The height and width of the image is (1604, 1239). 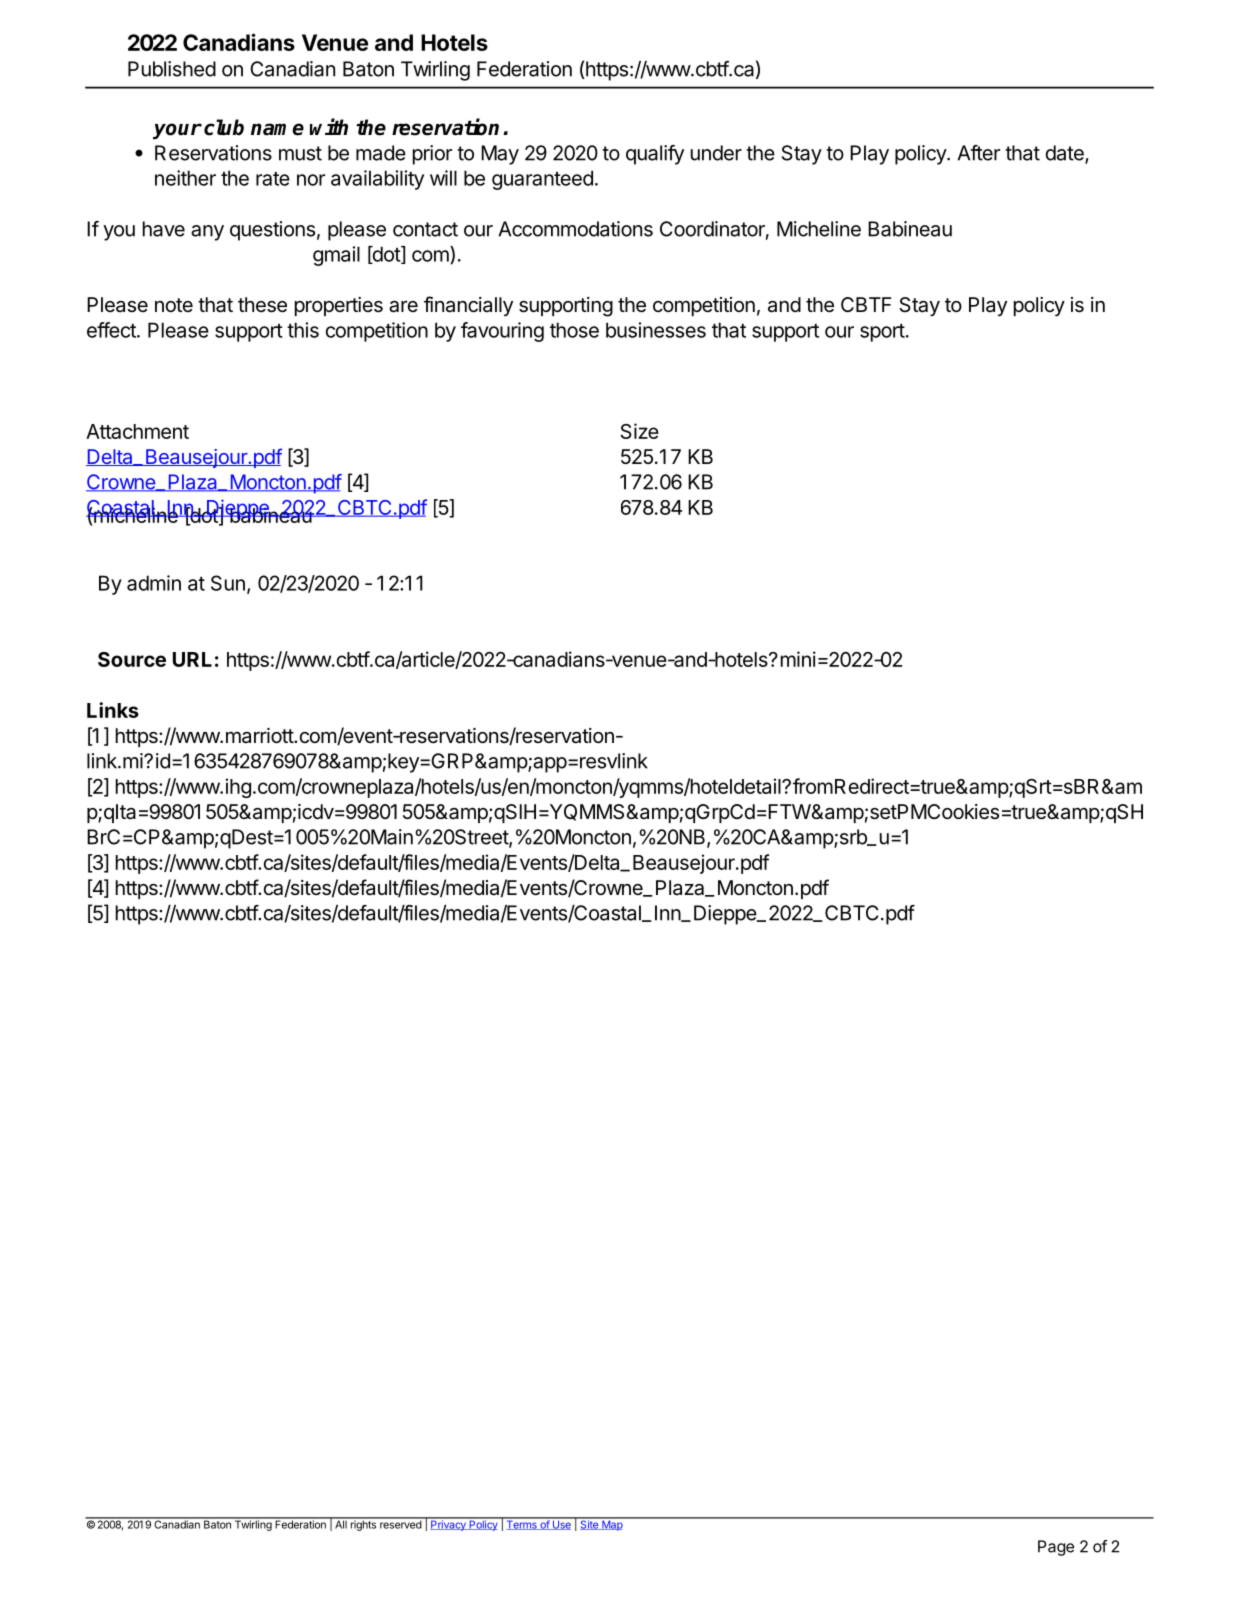 I want to click on club, so click(x=224, y=127).
